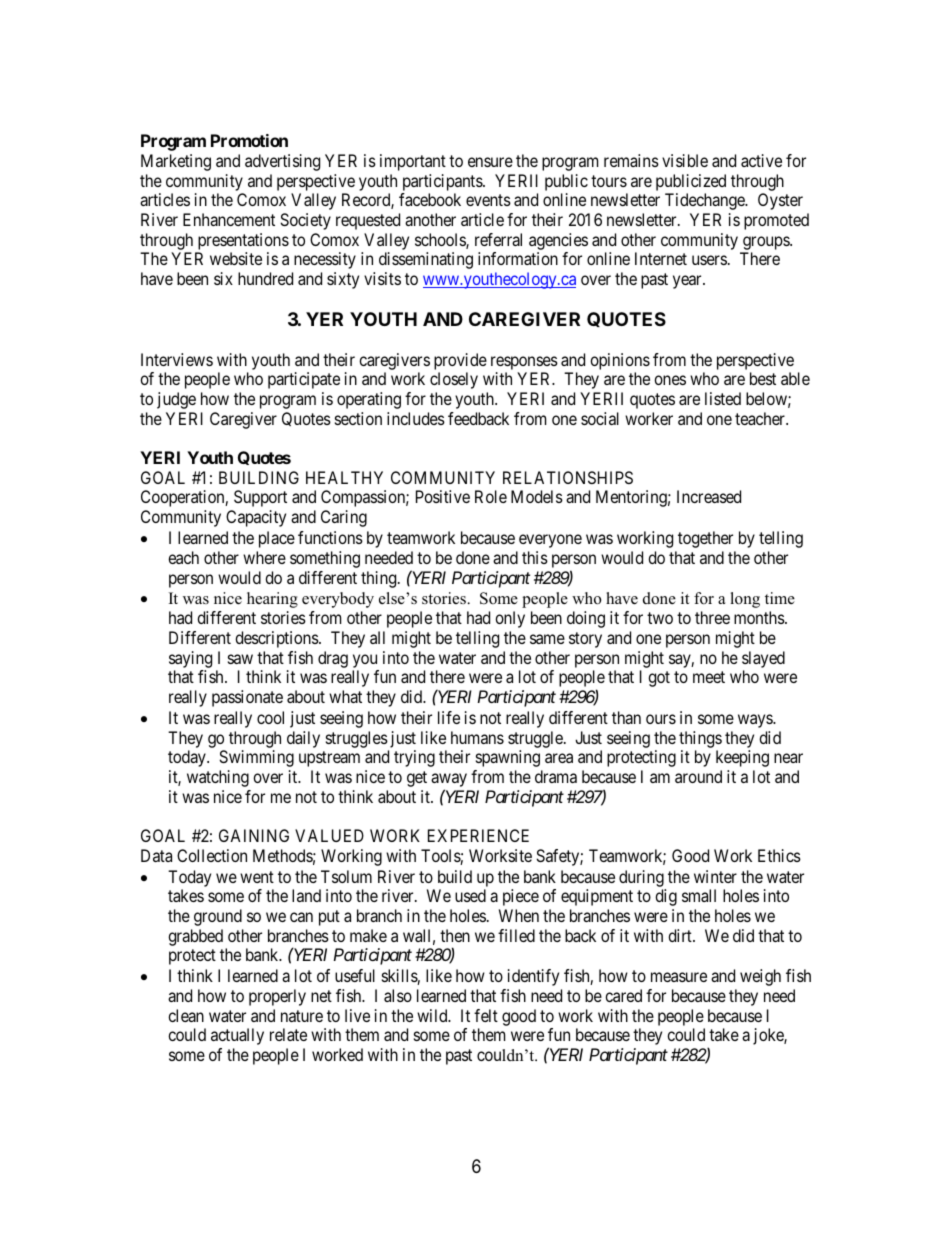 This screenshot has height=1233, width=952. I want to click on Interviews, so click(177, 359).
